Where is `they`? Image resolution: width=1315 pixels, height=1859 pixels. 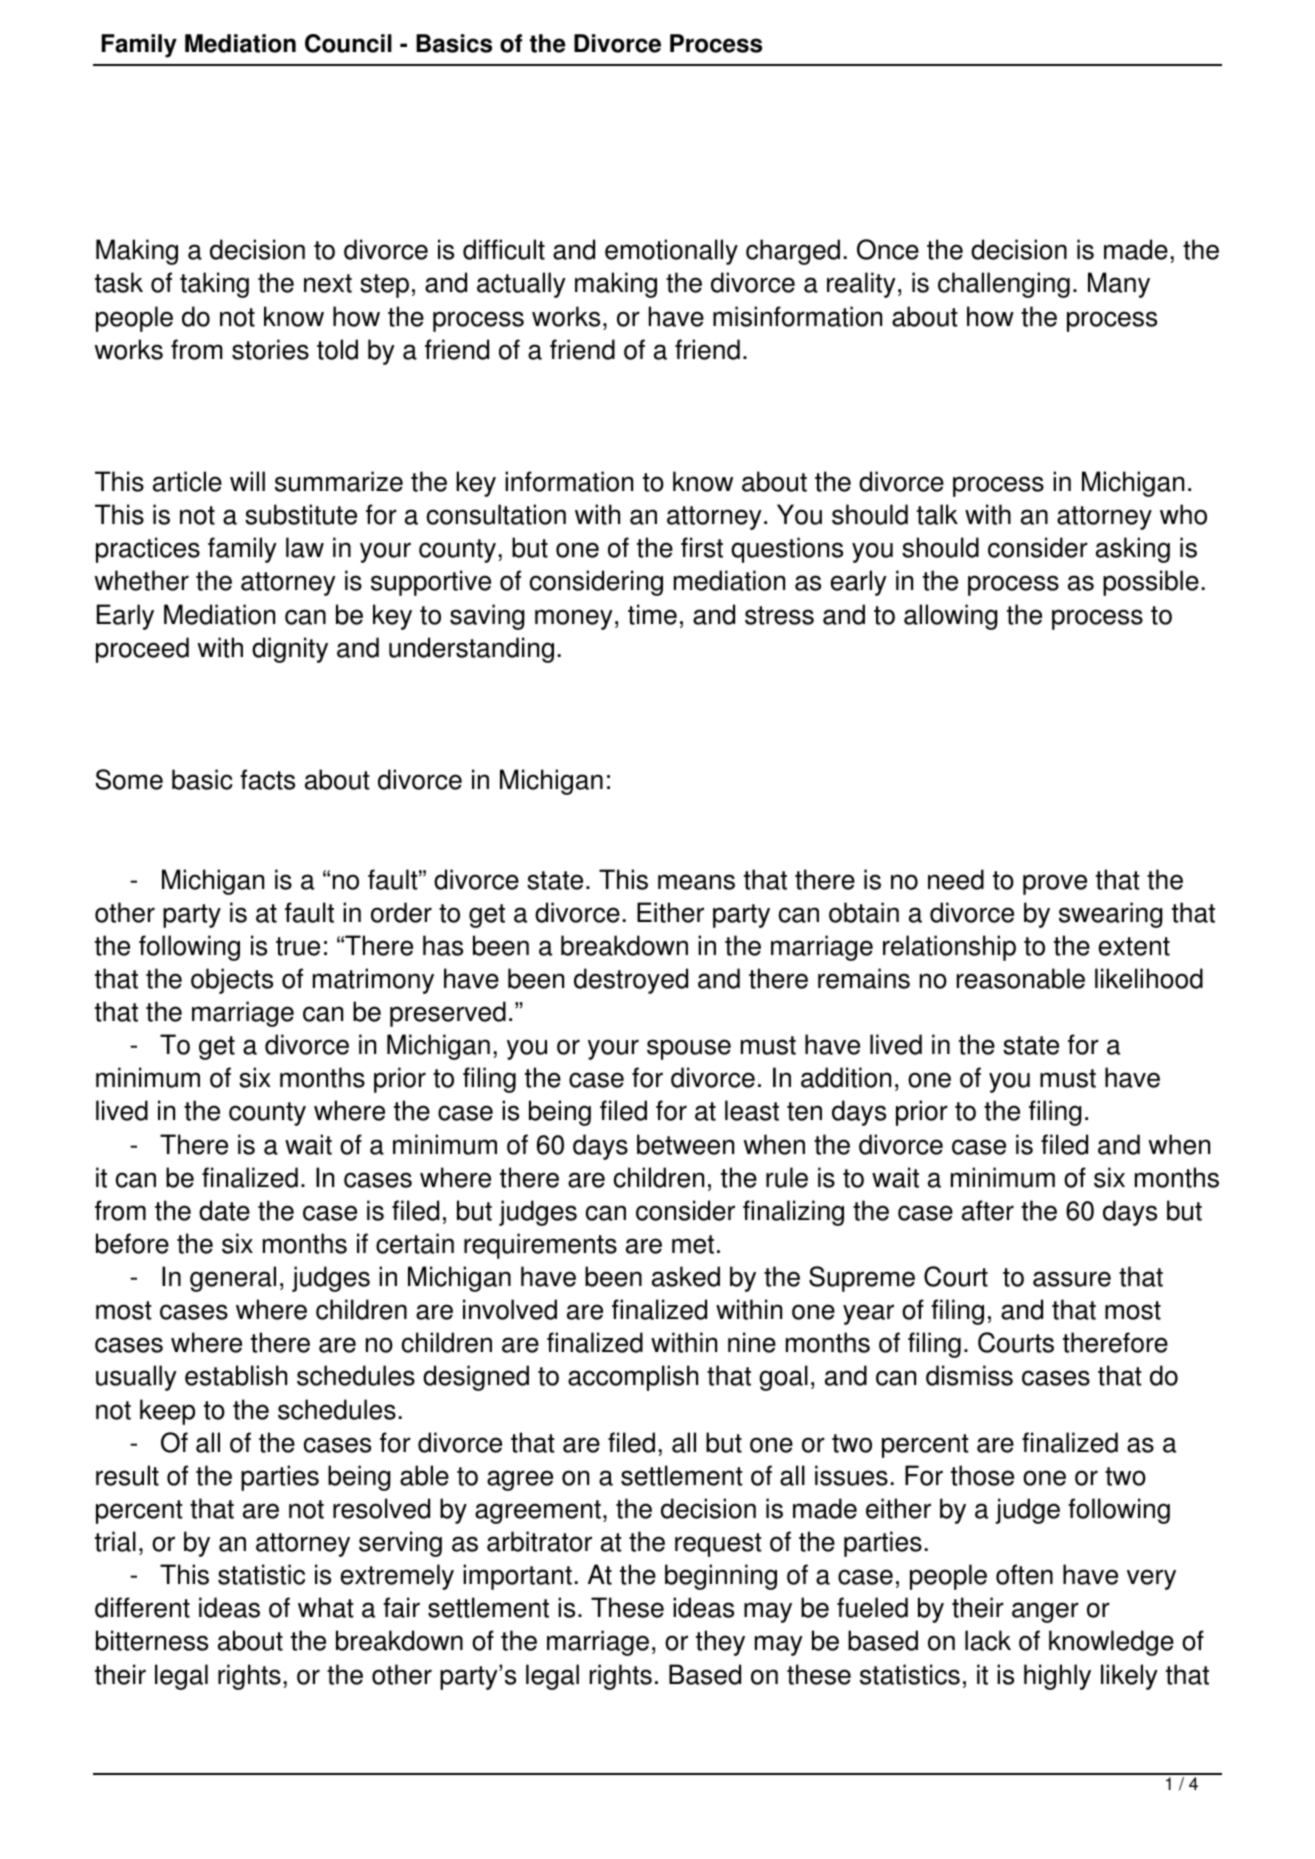 they is located at coordinates (720, 1643).
